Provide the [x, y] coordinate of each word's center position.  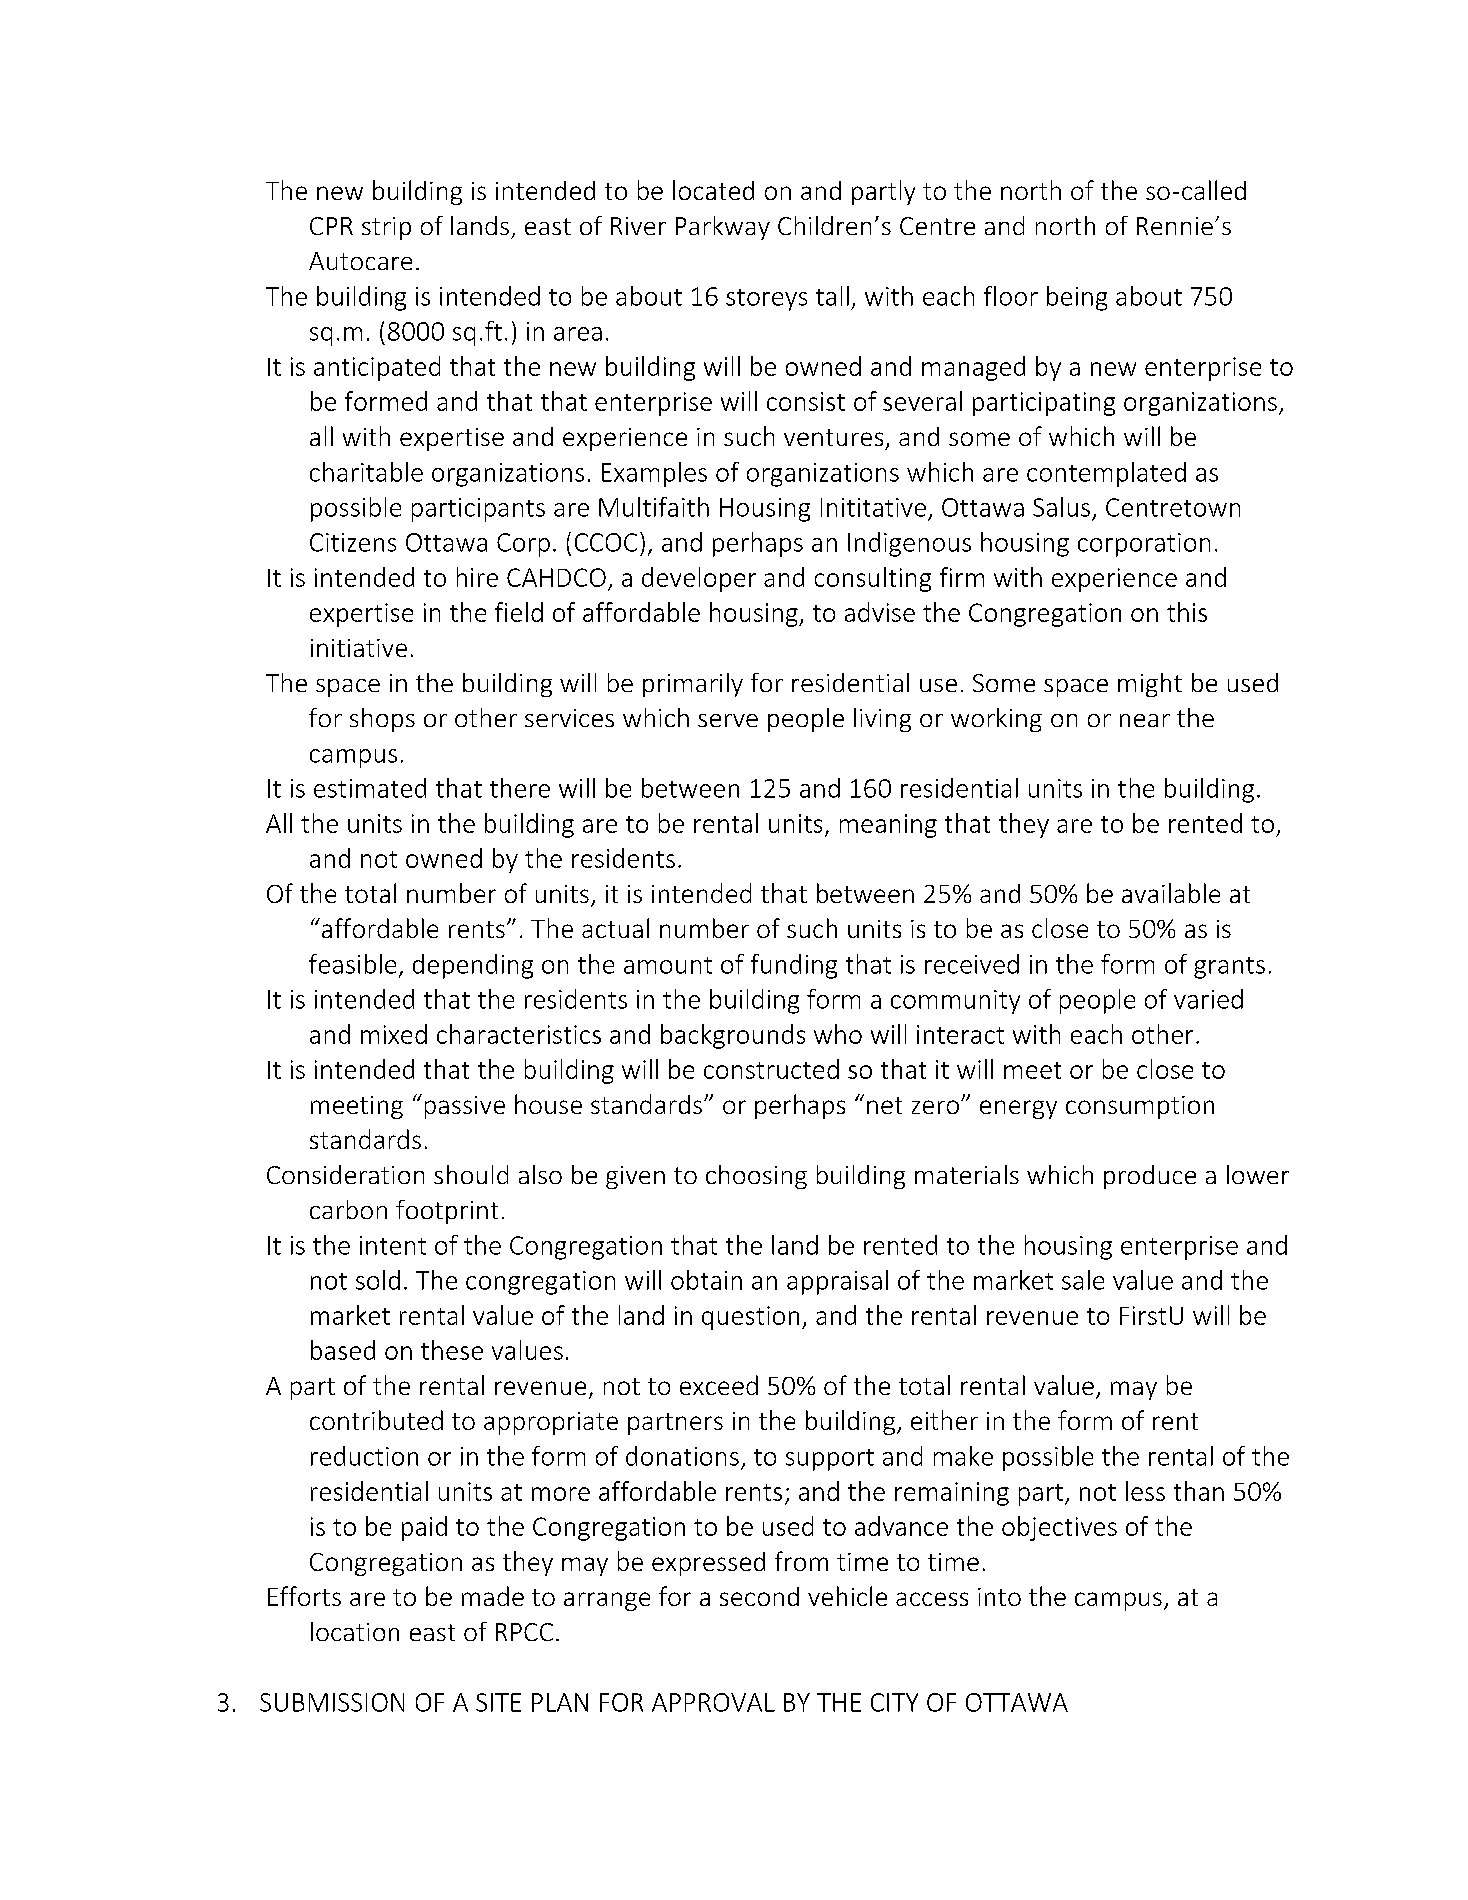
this [1187, 612]
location [355, 1631]
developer [699, 579]
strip [386, 228]
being [1077, 298]
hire [477, 577]
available [1171, 893]
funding [794, 966]
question [750, 1318]
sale [1083, 1280]
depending [473, 966]
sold [378, 1280]
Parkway [723, 228]
